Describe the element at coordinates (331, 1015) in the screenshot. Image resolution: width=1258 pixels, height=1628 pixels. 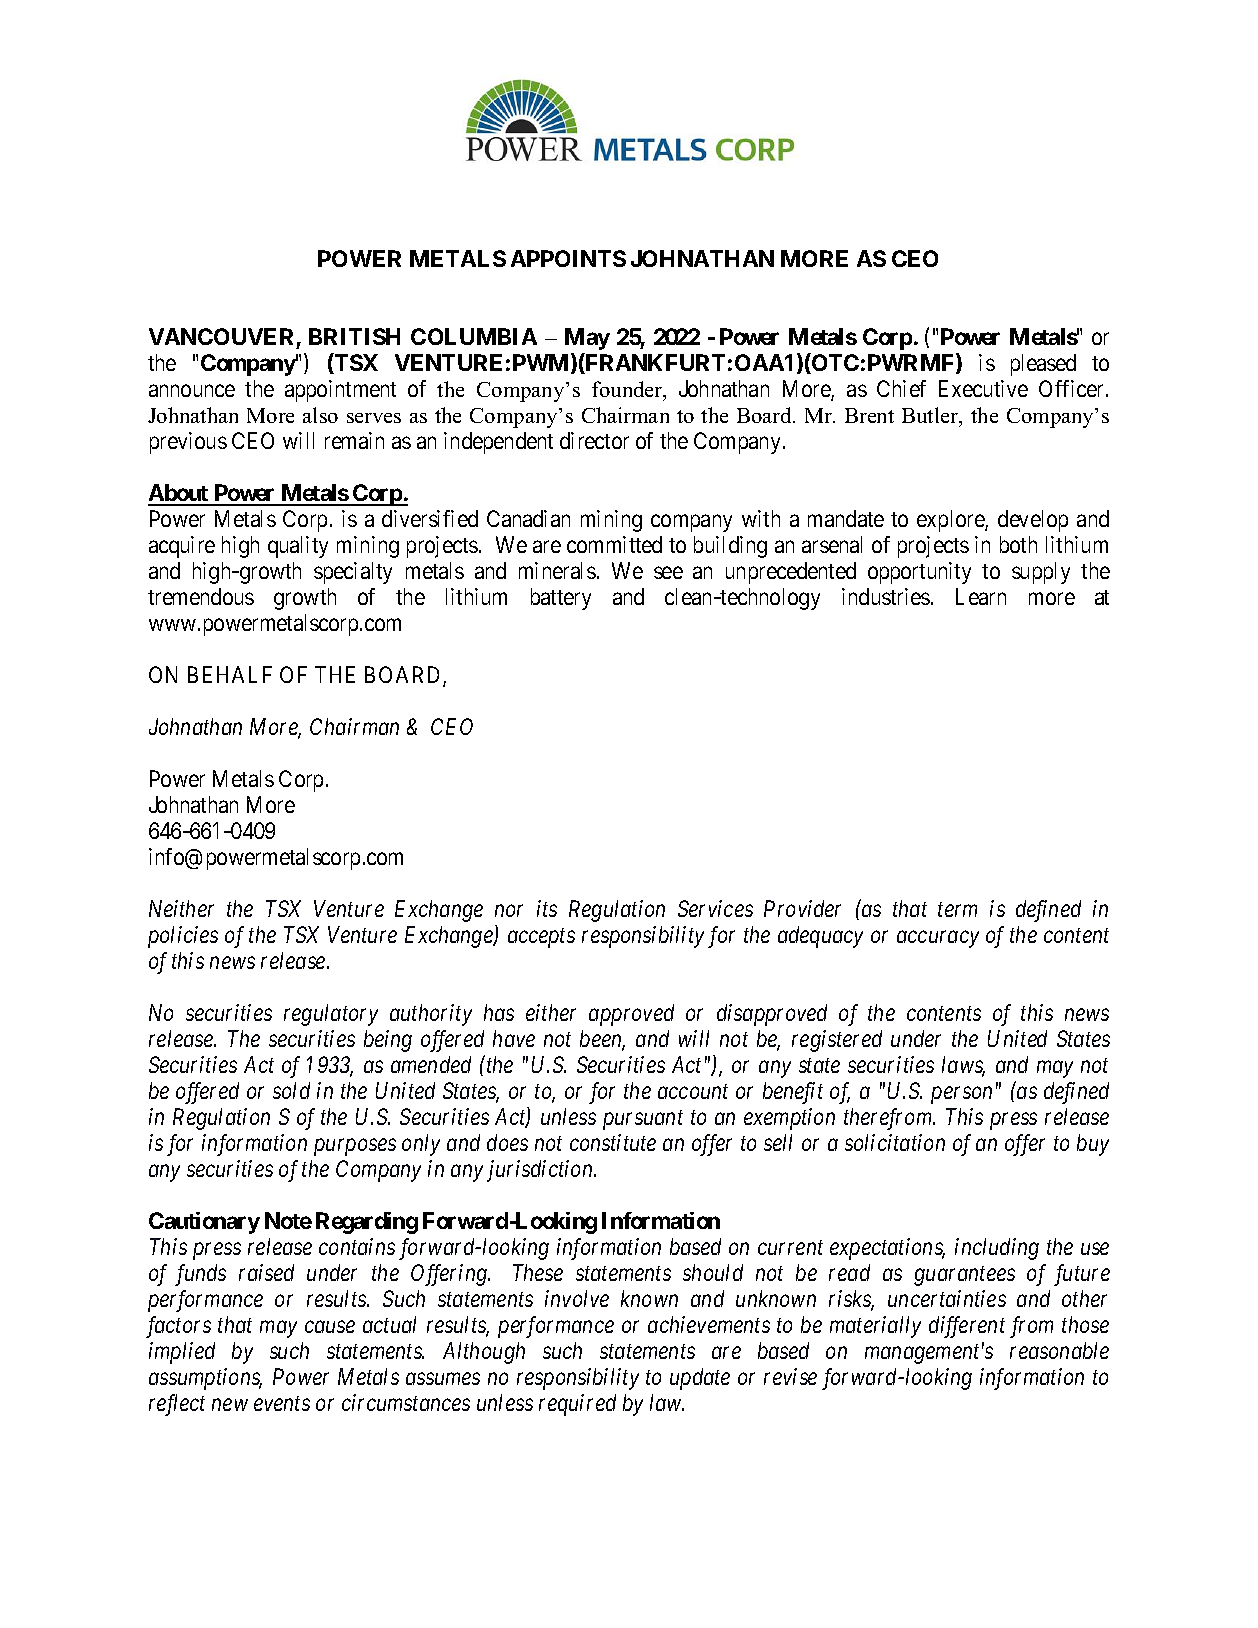
I see `regulatory` at that location.
